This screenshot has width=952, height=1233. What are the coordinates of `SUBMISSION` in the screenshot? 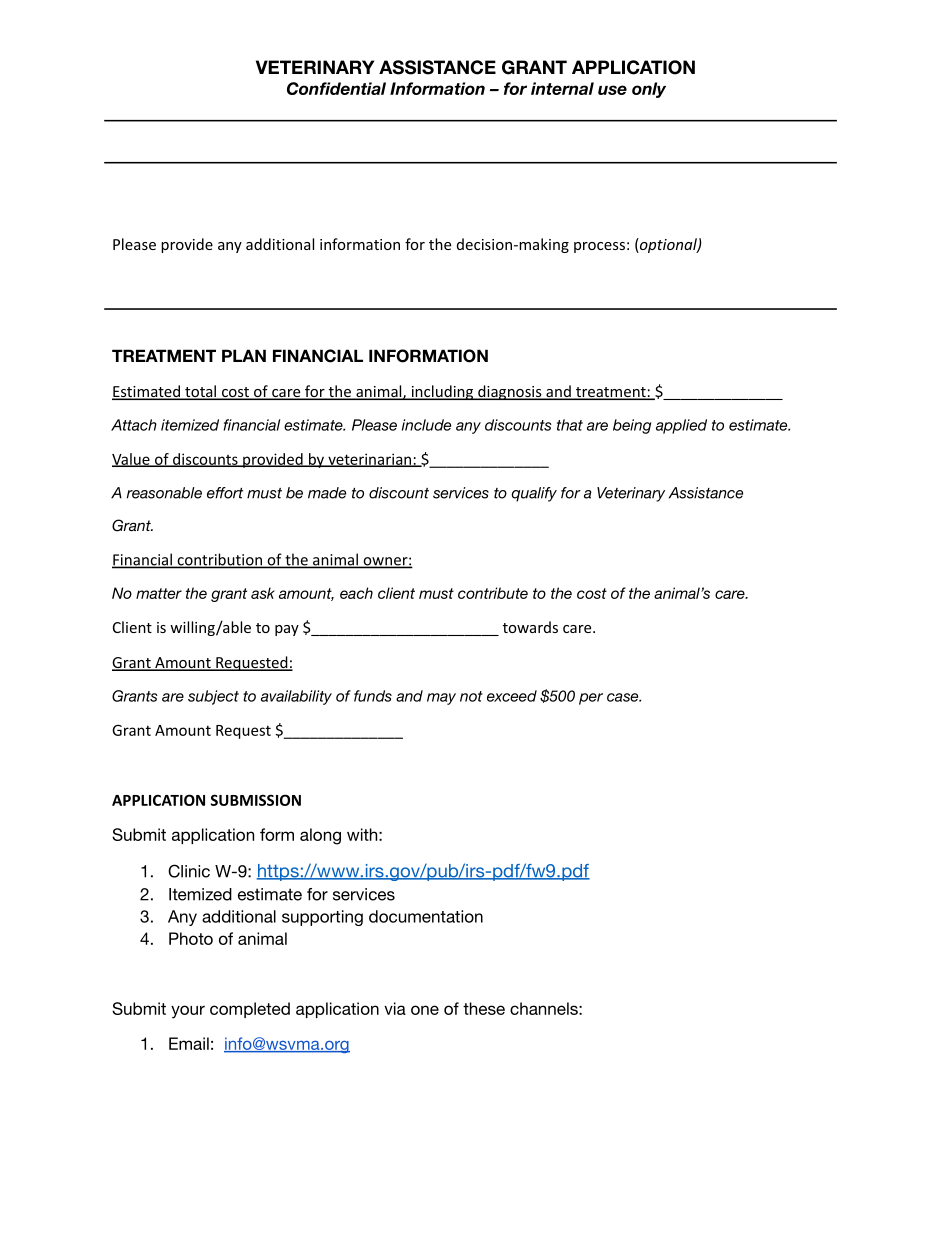 It's located at (256, 800).
